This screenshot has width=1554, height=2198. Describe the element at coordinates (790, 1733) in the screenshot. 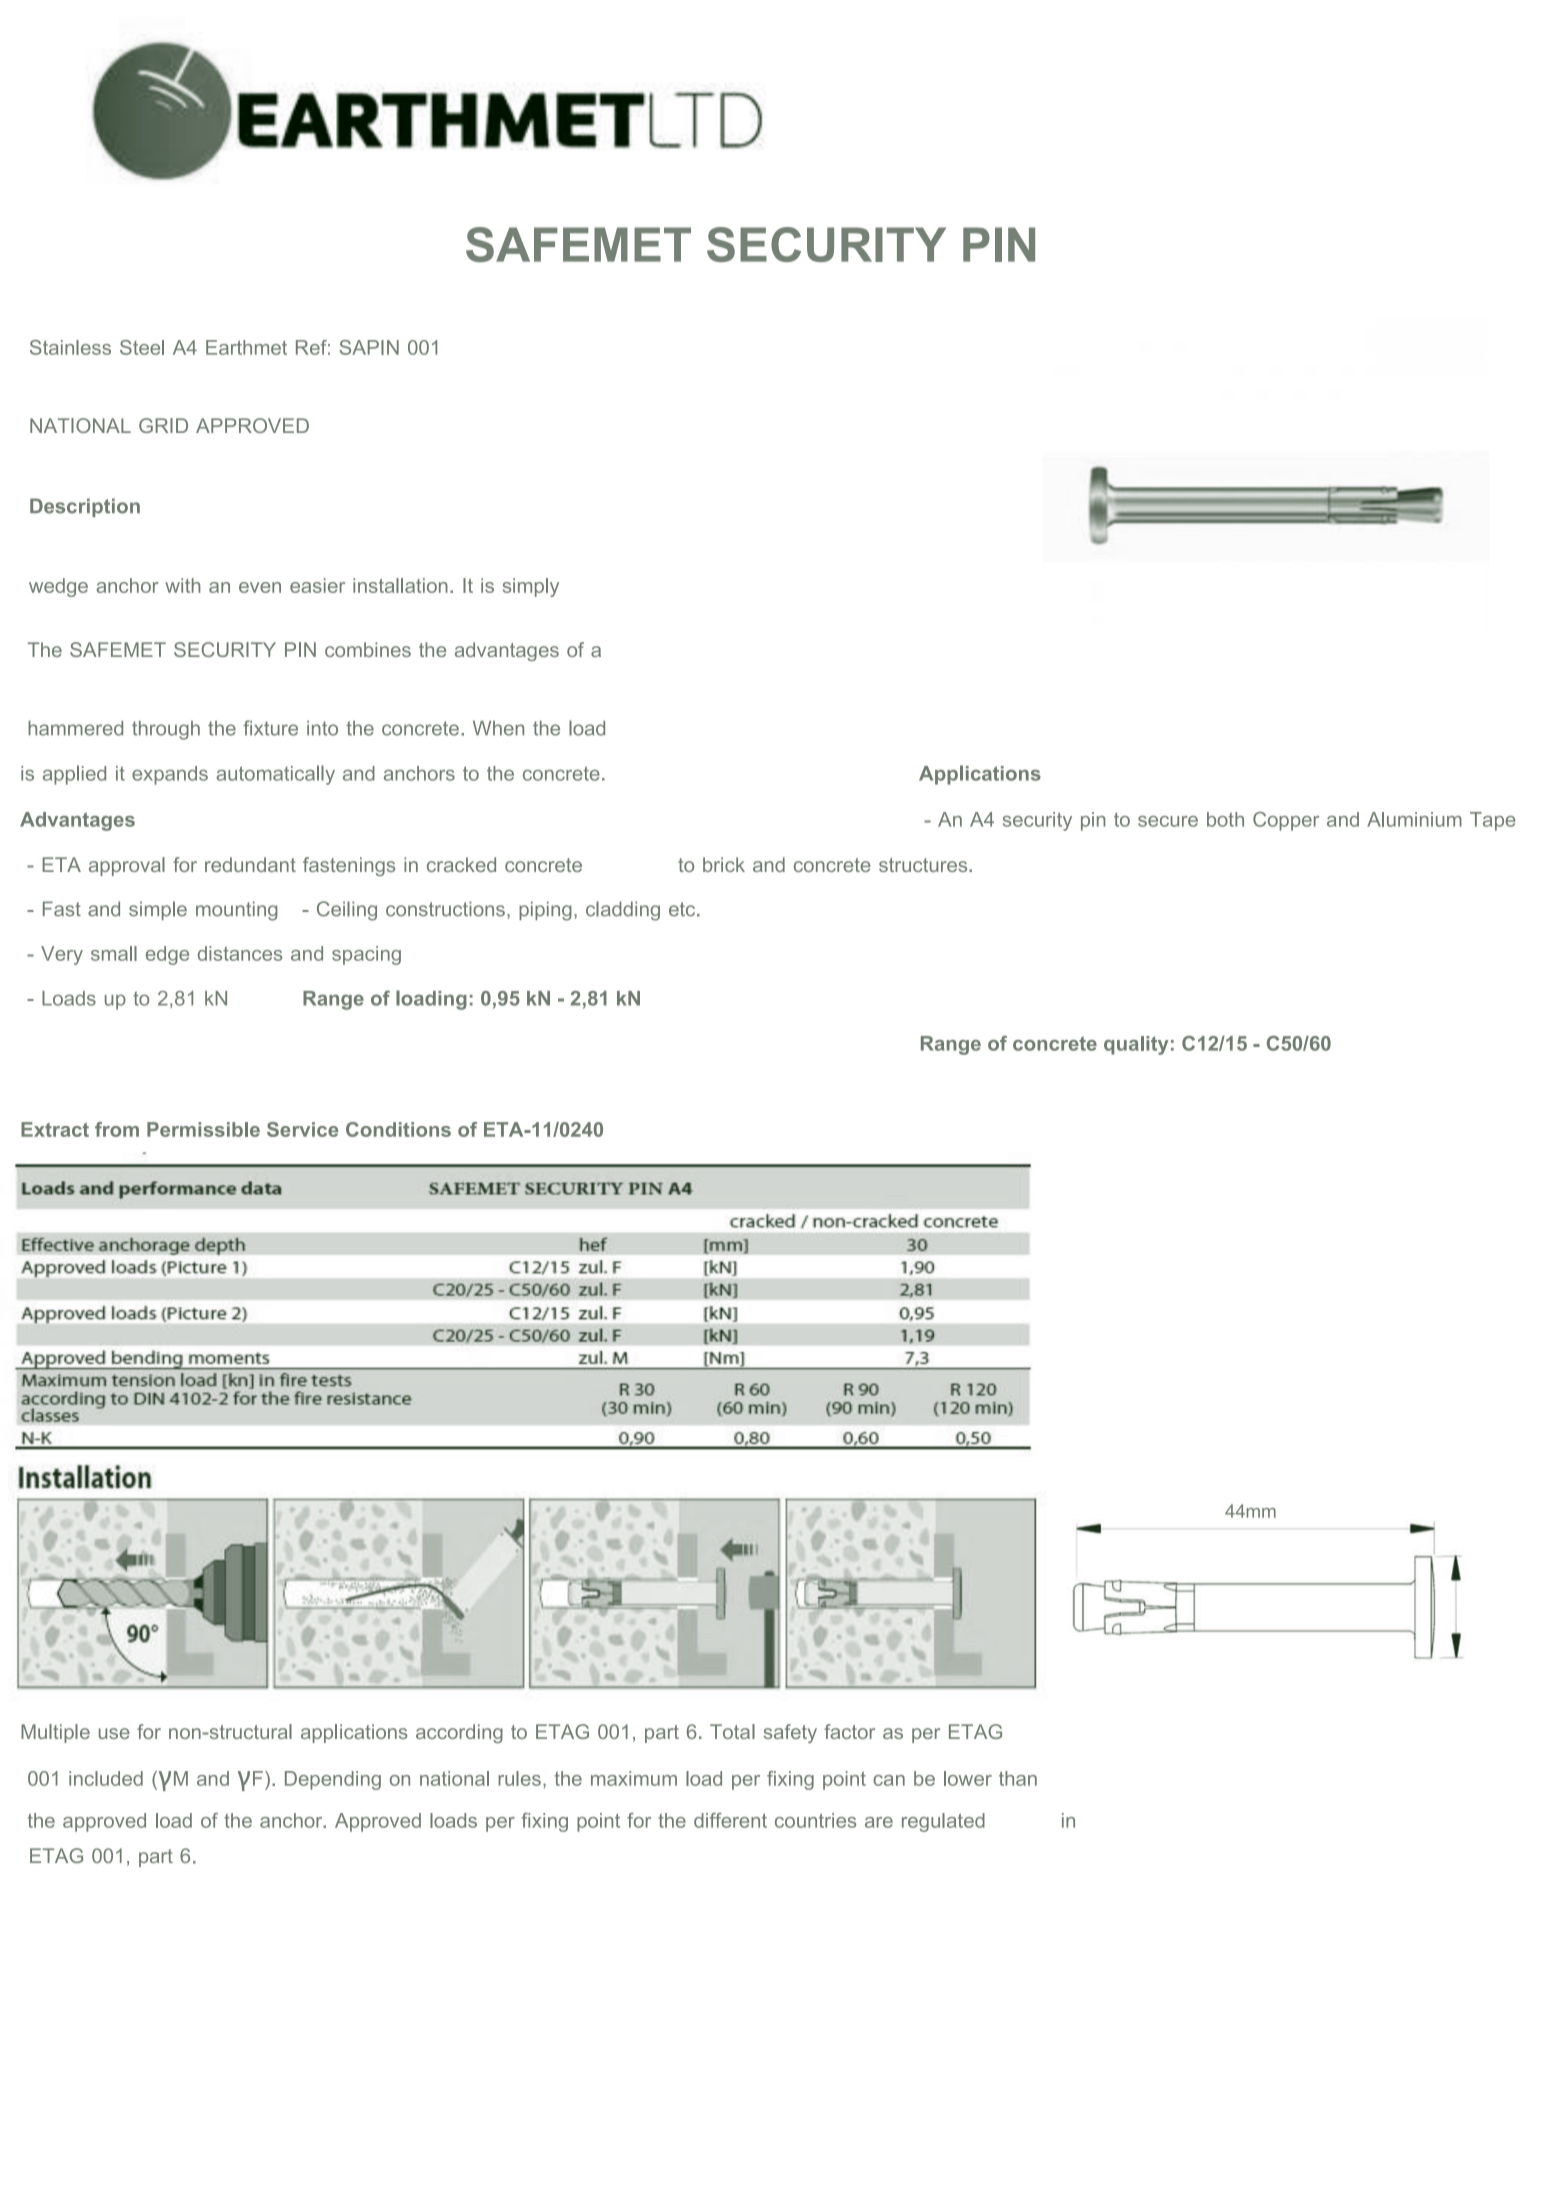

I see `safety` at that location.
